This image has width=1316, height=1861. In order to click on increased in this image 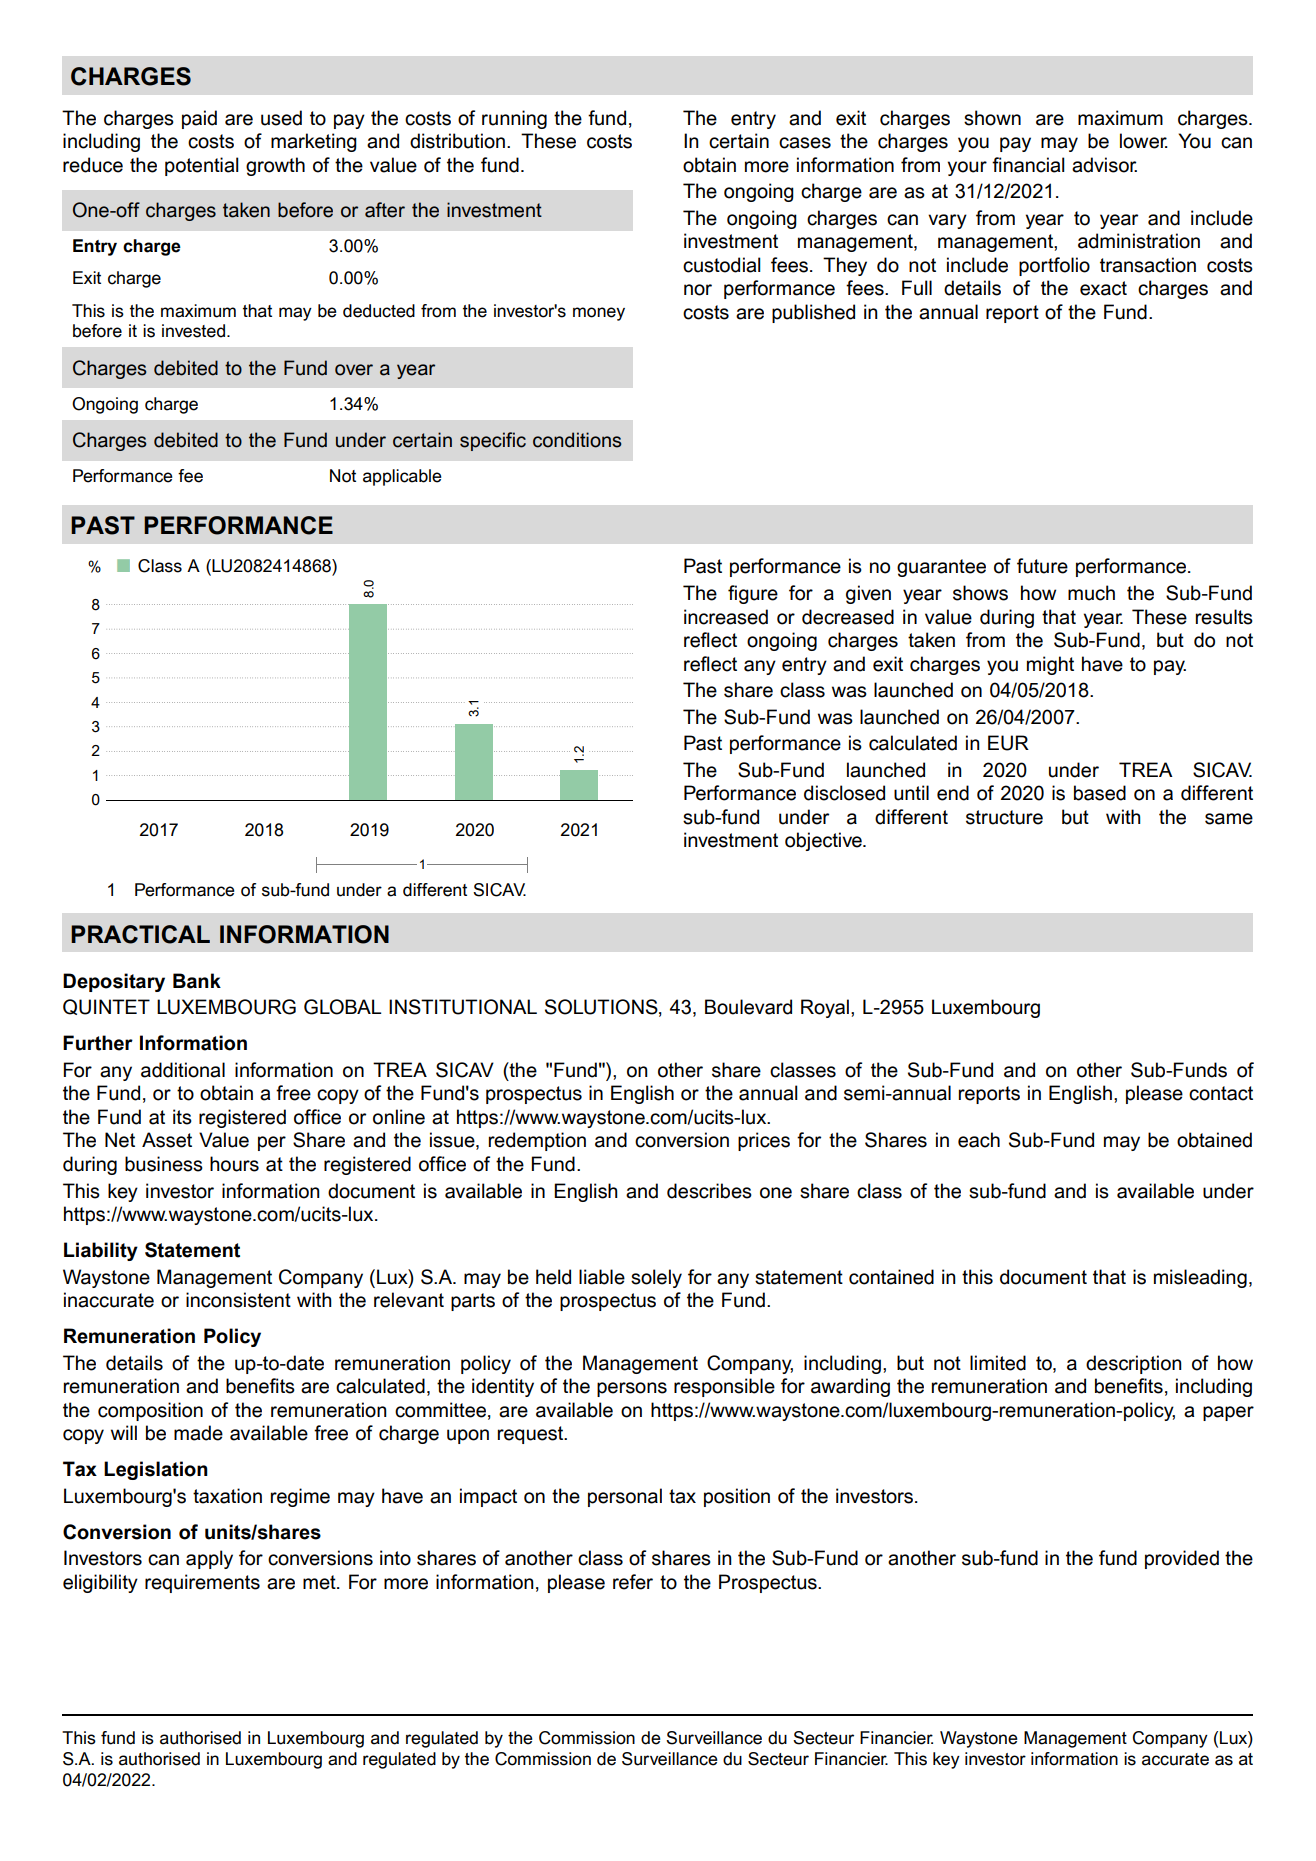, I will do `click(726, 617)`.
